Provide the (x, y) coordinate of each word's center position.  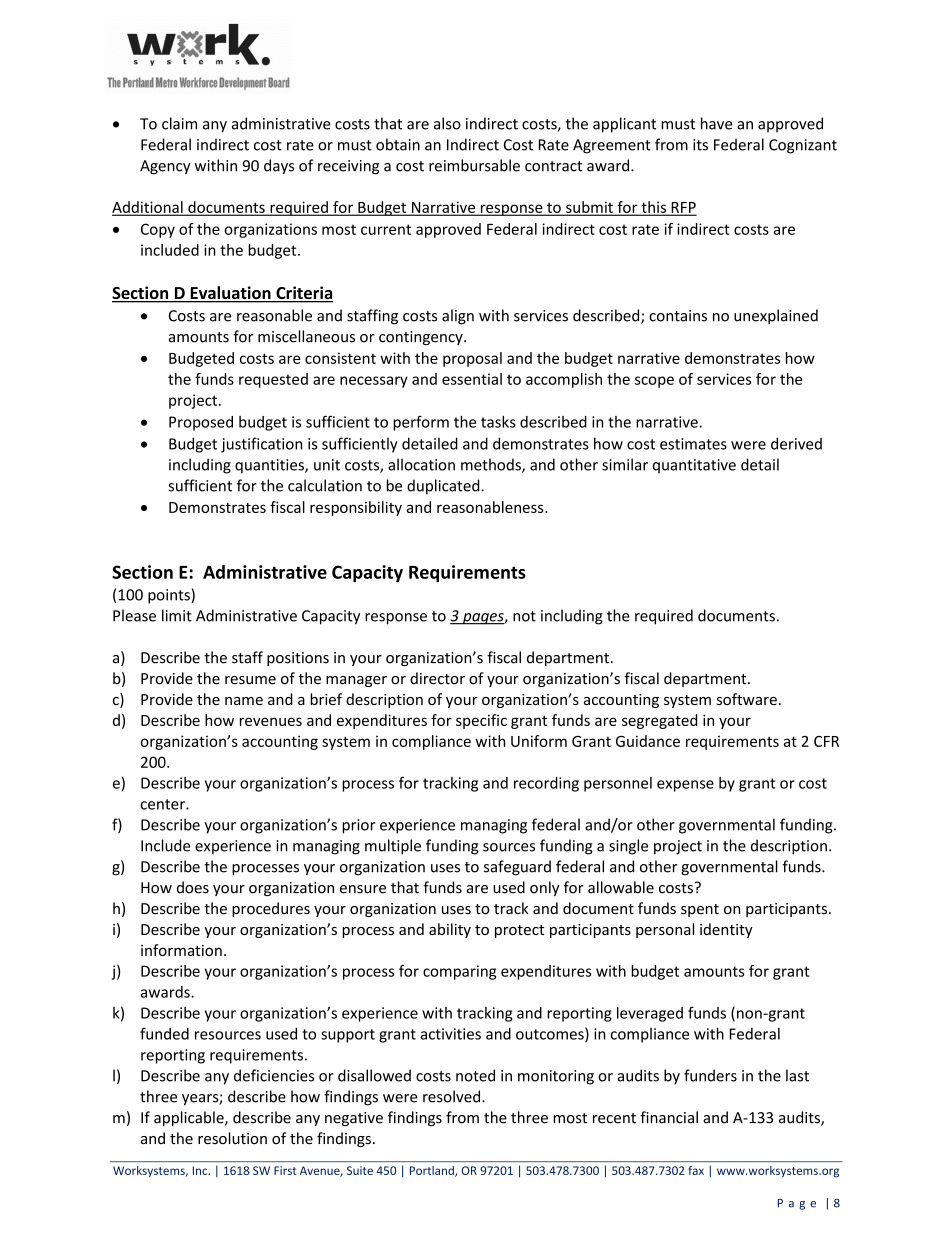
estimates (693, 444)
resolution (232, 1138)
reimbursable (474, 165)
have (716, 123)
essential (472, 379)
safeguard (517, 868)
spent (700, 910)
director (437, 678)
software (747, 699)
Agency (165, 167)
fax (696, 1170)
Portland (433, 1171)
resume (250, 680)
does (193, 887)
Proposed (201, 423)
